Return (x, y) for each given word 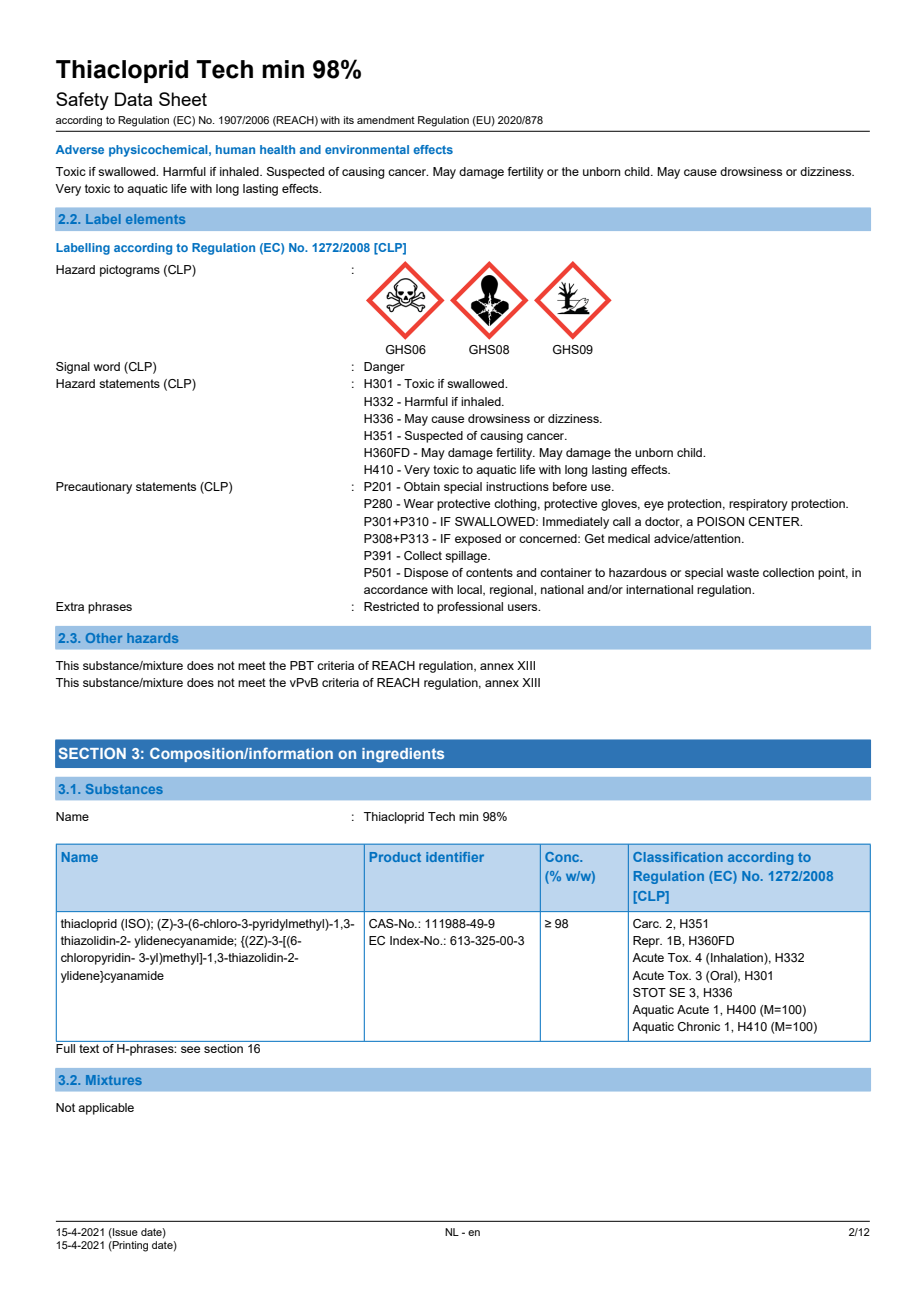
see (190, 1049)
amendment (386, 120)
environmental (367, 149)
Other (104, 638)
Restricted (391, 606)
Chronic (699, 1026)
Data (133, 99)
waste (743, 572)
